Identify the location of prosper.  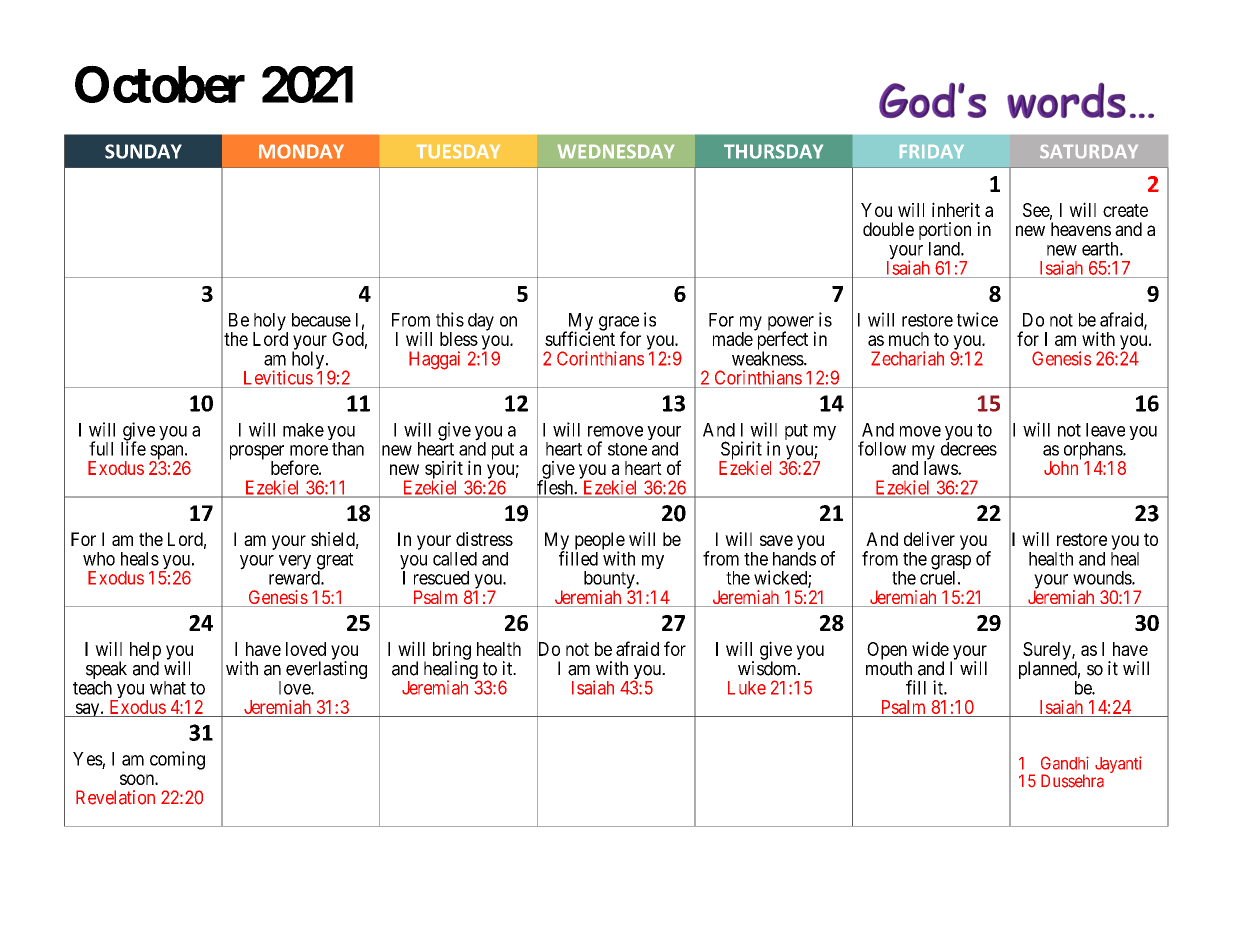
(257, 453).
